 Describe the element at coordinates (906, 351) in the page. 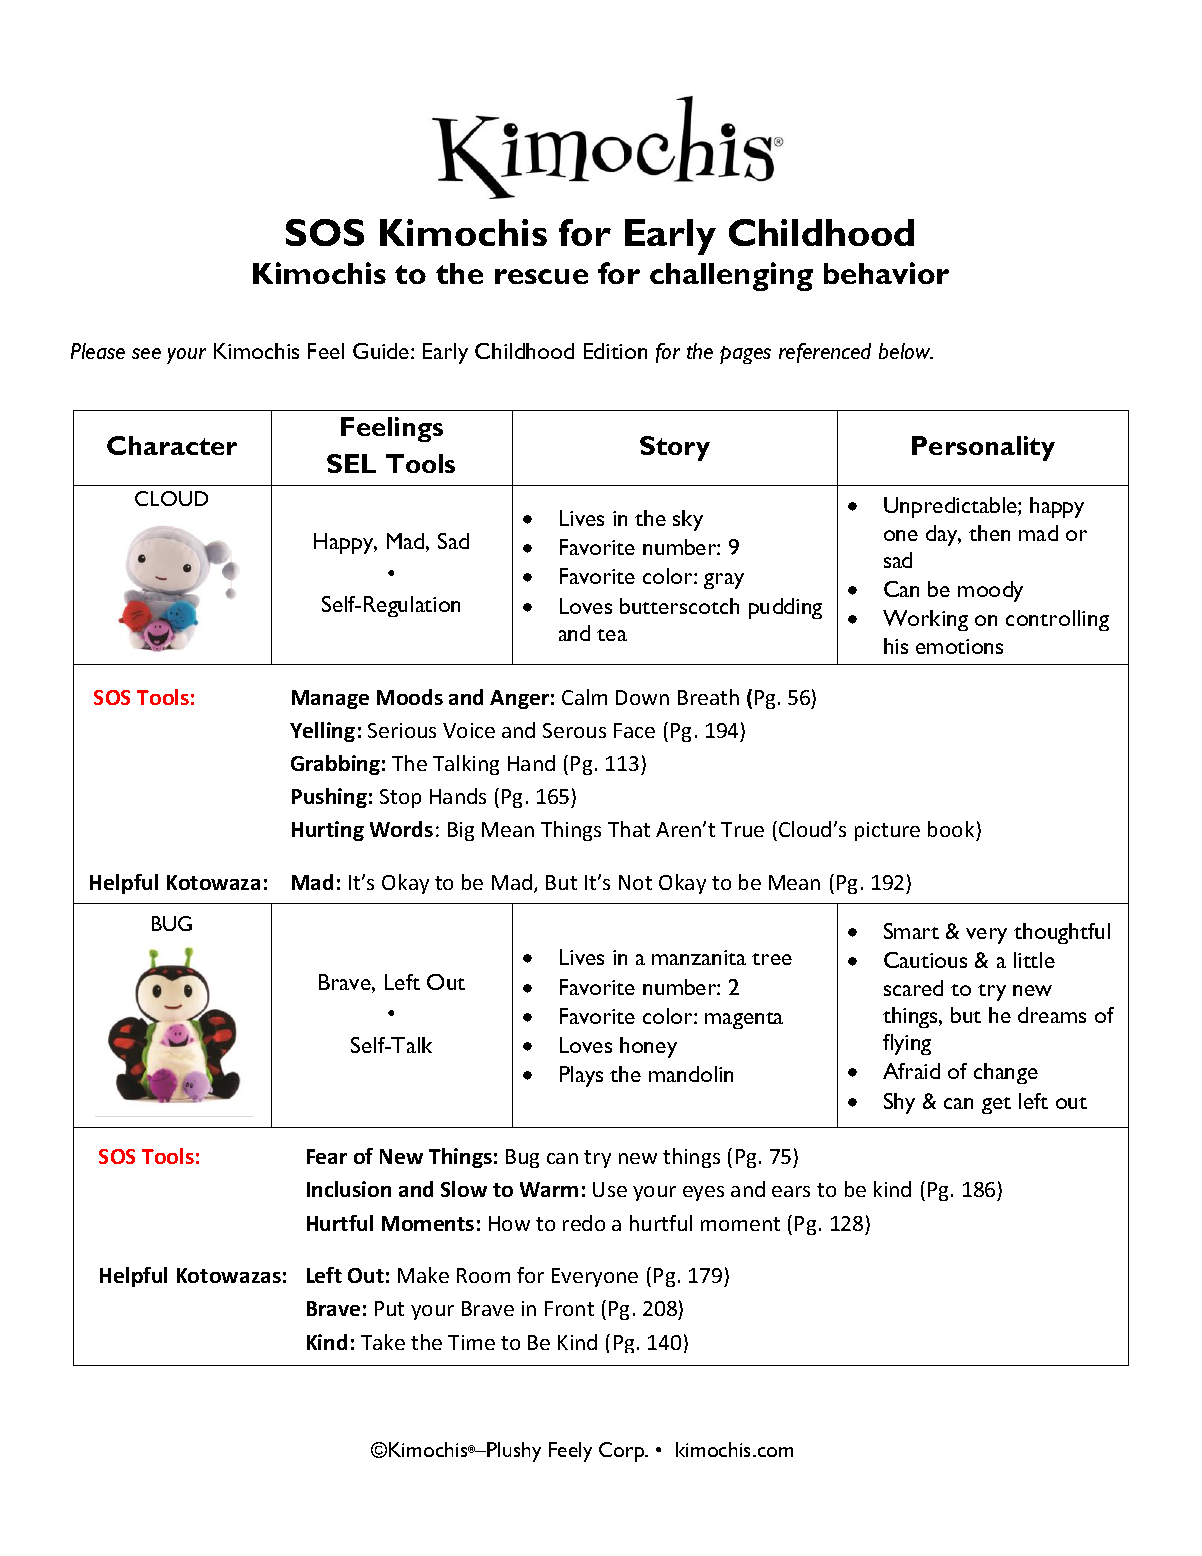

I see `below` at that location.
